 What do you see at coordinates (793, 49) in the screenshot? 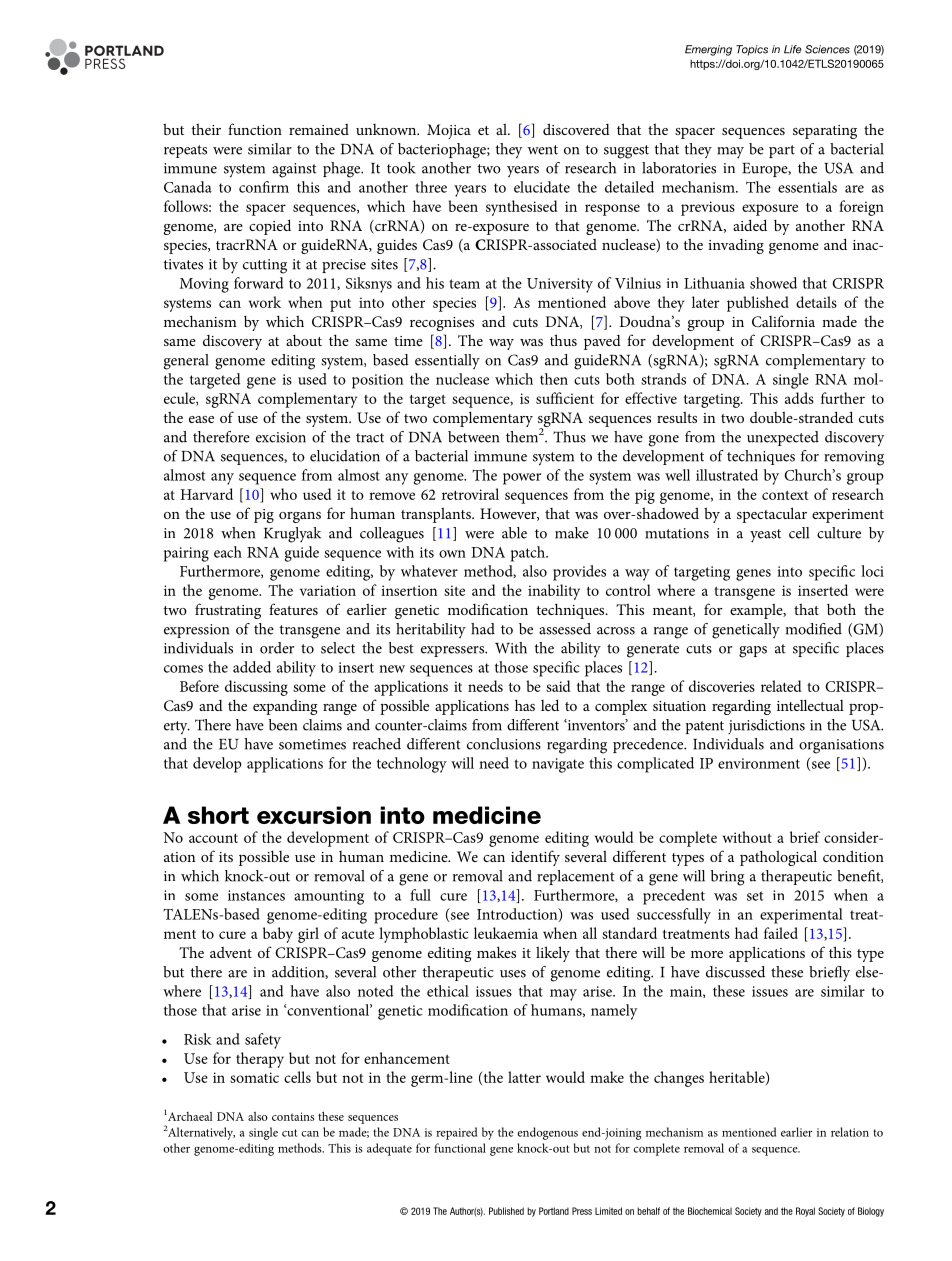
I see `Life` at bounding box center [793, 49].
